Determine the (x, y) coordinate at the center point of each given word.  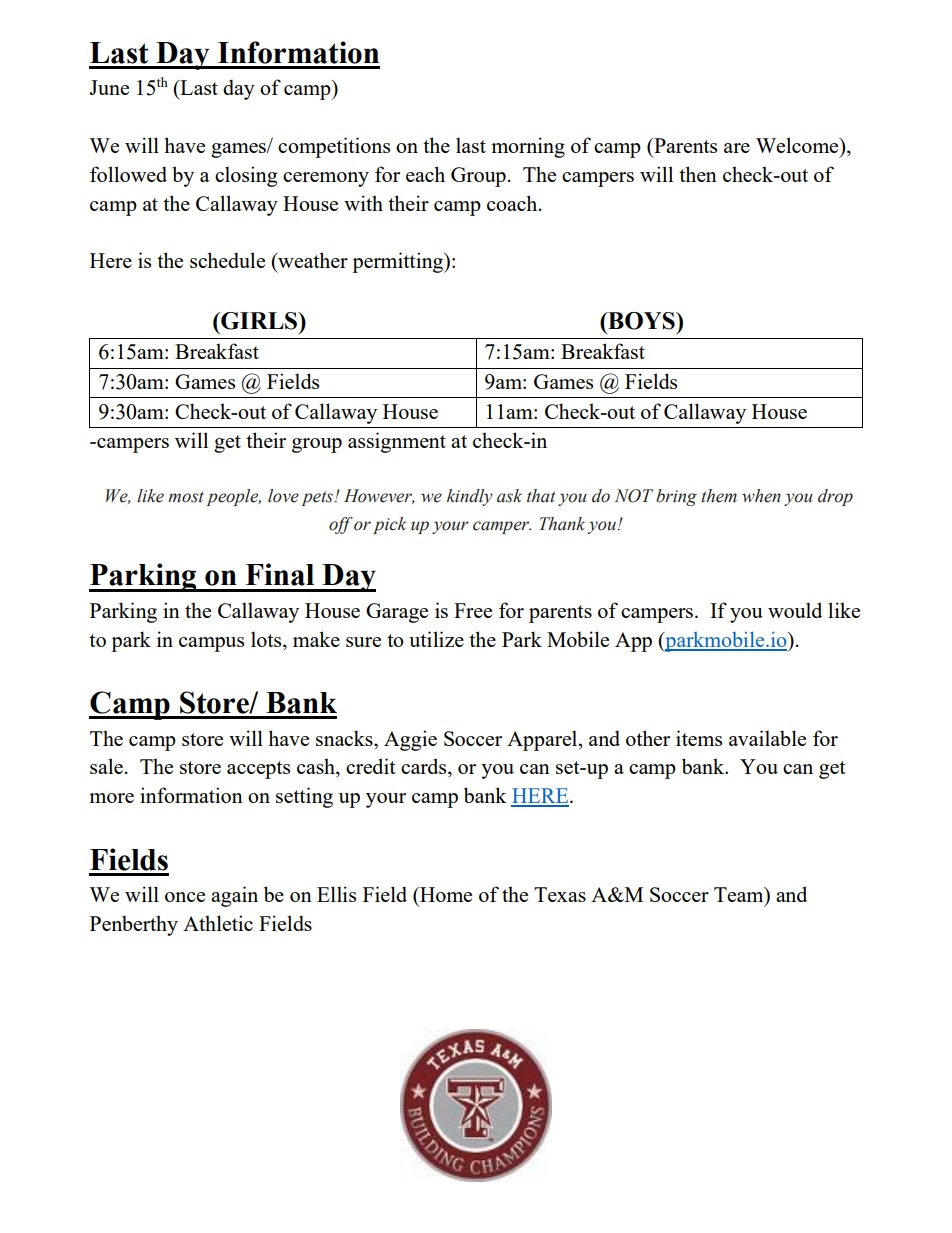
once (185, 897)
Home (445, 894)
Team (740, 896)
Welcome (798, 145)
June (109, 87)
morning (528, 147)
